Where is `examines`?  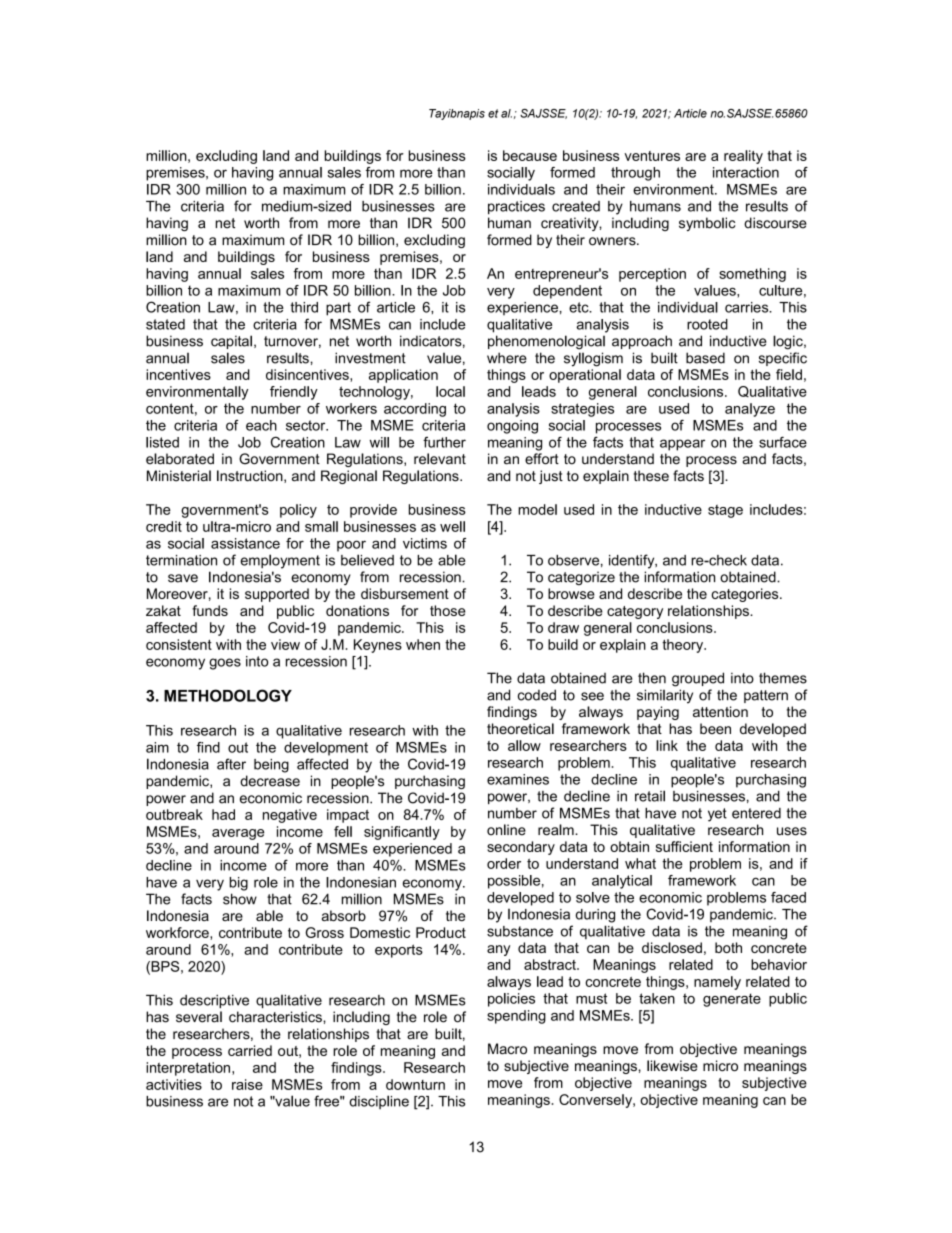 examines is located at coordinates (518, 779).
